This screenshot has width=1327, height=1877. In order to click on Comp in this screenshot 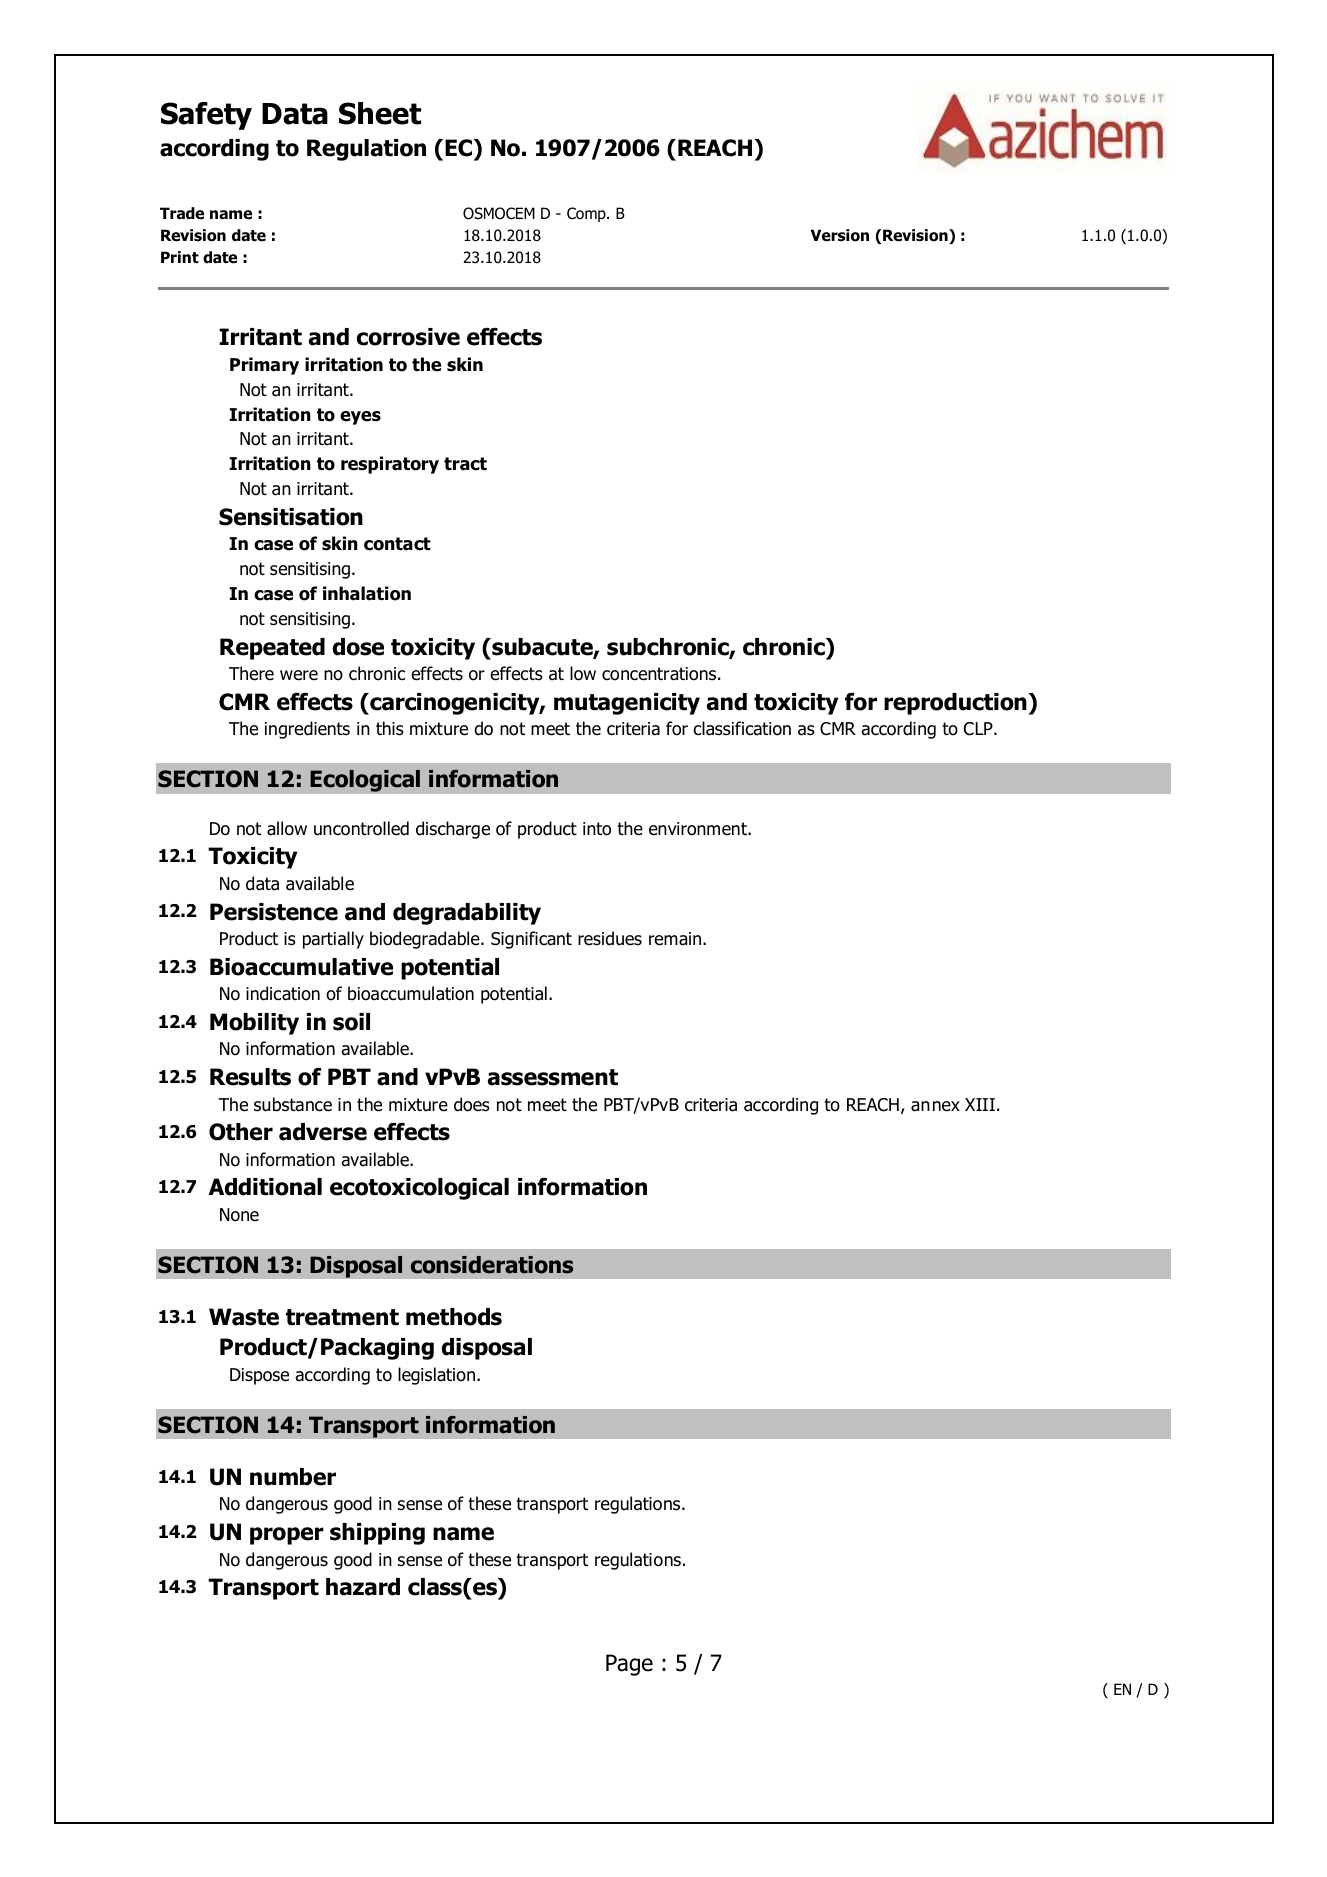, I will do `click(587, 214)`.
